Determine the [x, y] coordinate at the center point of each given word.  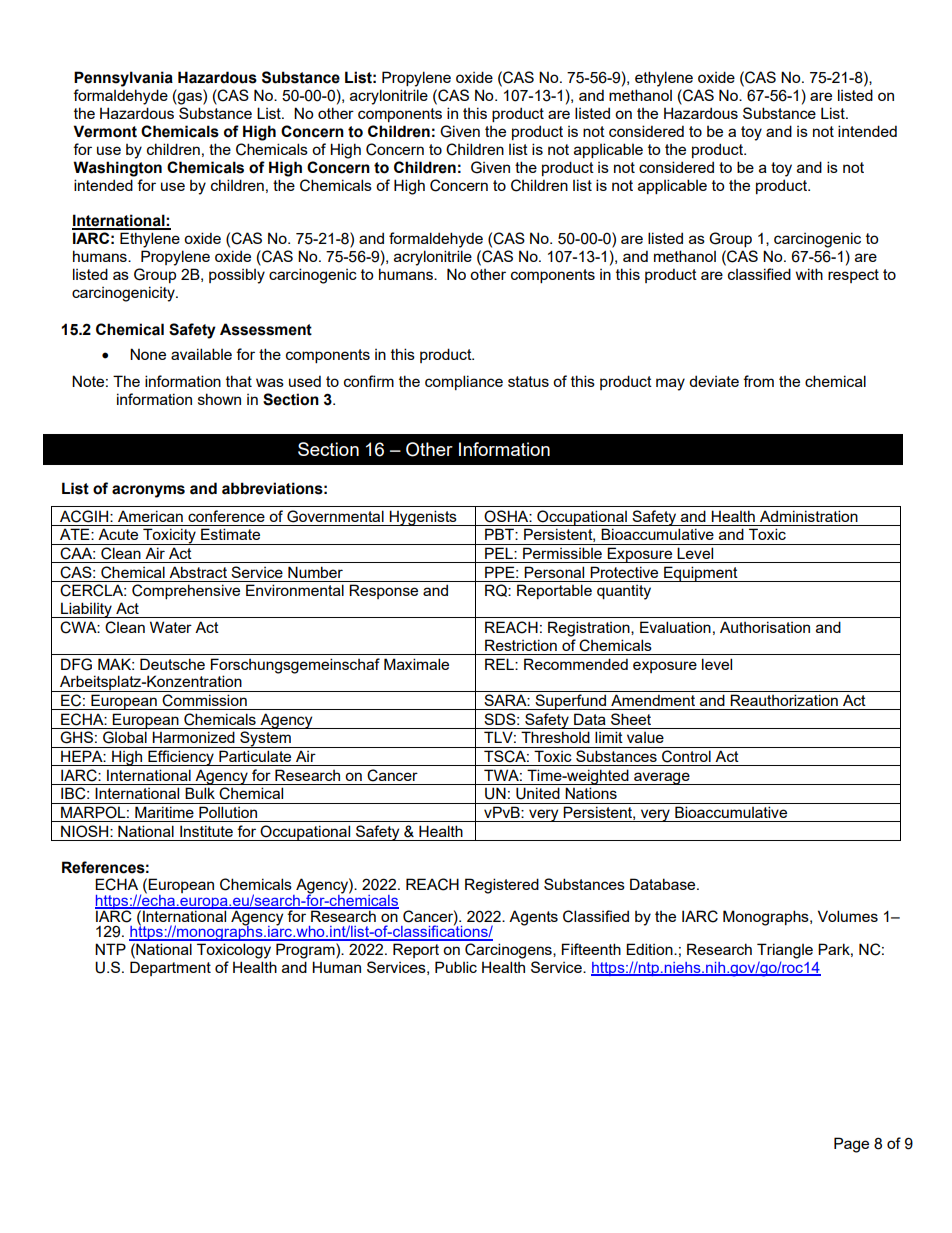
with [809, 274]
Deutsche [172, 664]
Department [170, 968]
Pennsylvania [123, 79]
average [662, 778]
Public [456, 967]
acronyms [148, 491]
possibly [237, 276]
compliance [464, 382]
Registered [502, 886]
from [758, 381]
